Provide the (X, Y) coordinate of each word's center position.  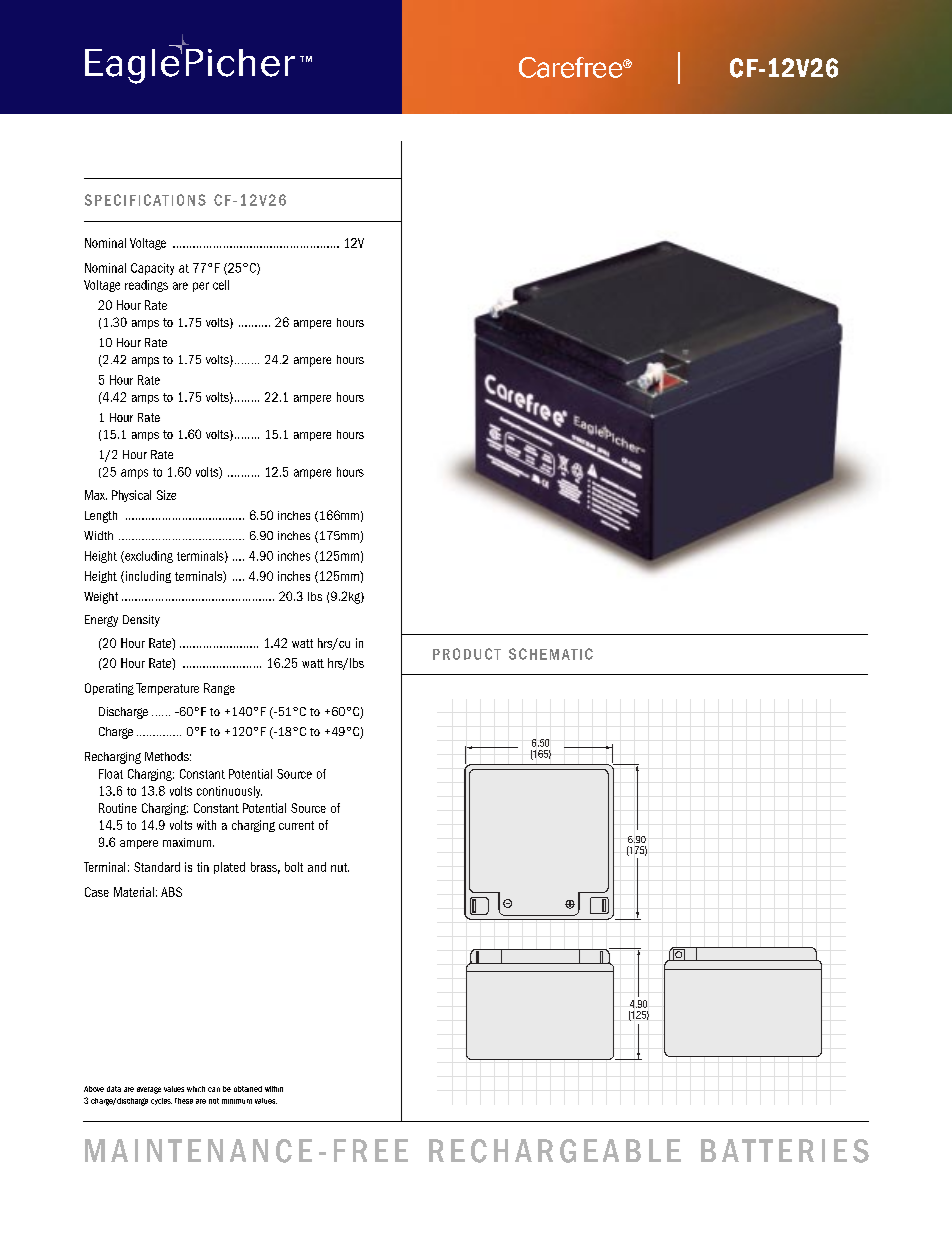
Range (219, 689)
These (184, 1101)
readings (146, 286)
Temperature (167, 689)
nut (340, 867)
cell (221, 285)
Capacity (152, 269)
